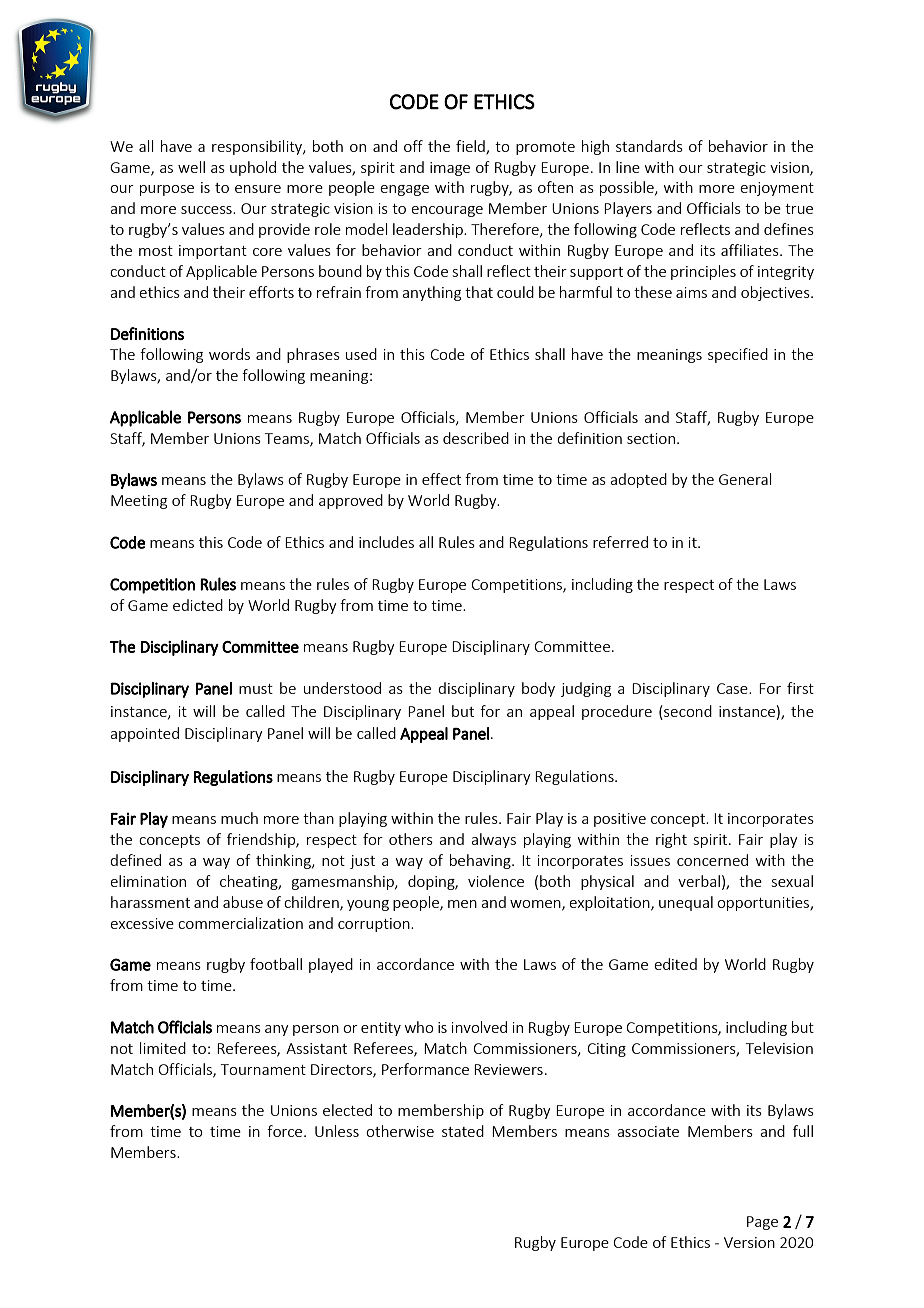 The image size is (924, 1308). I want to click on General, so click(745, 479).
